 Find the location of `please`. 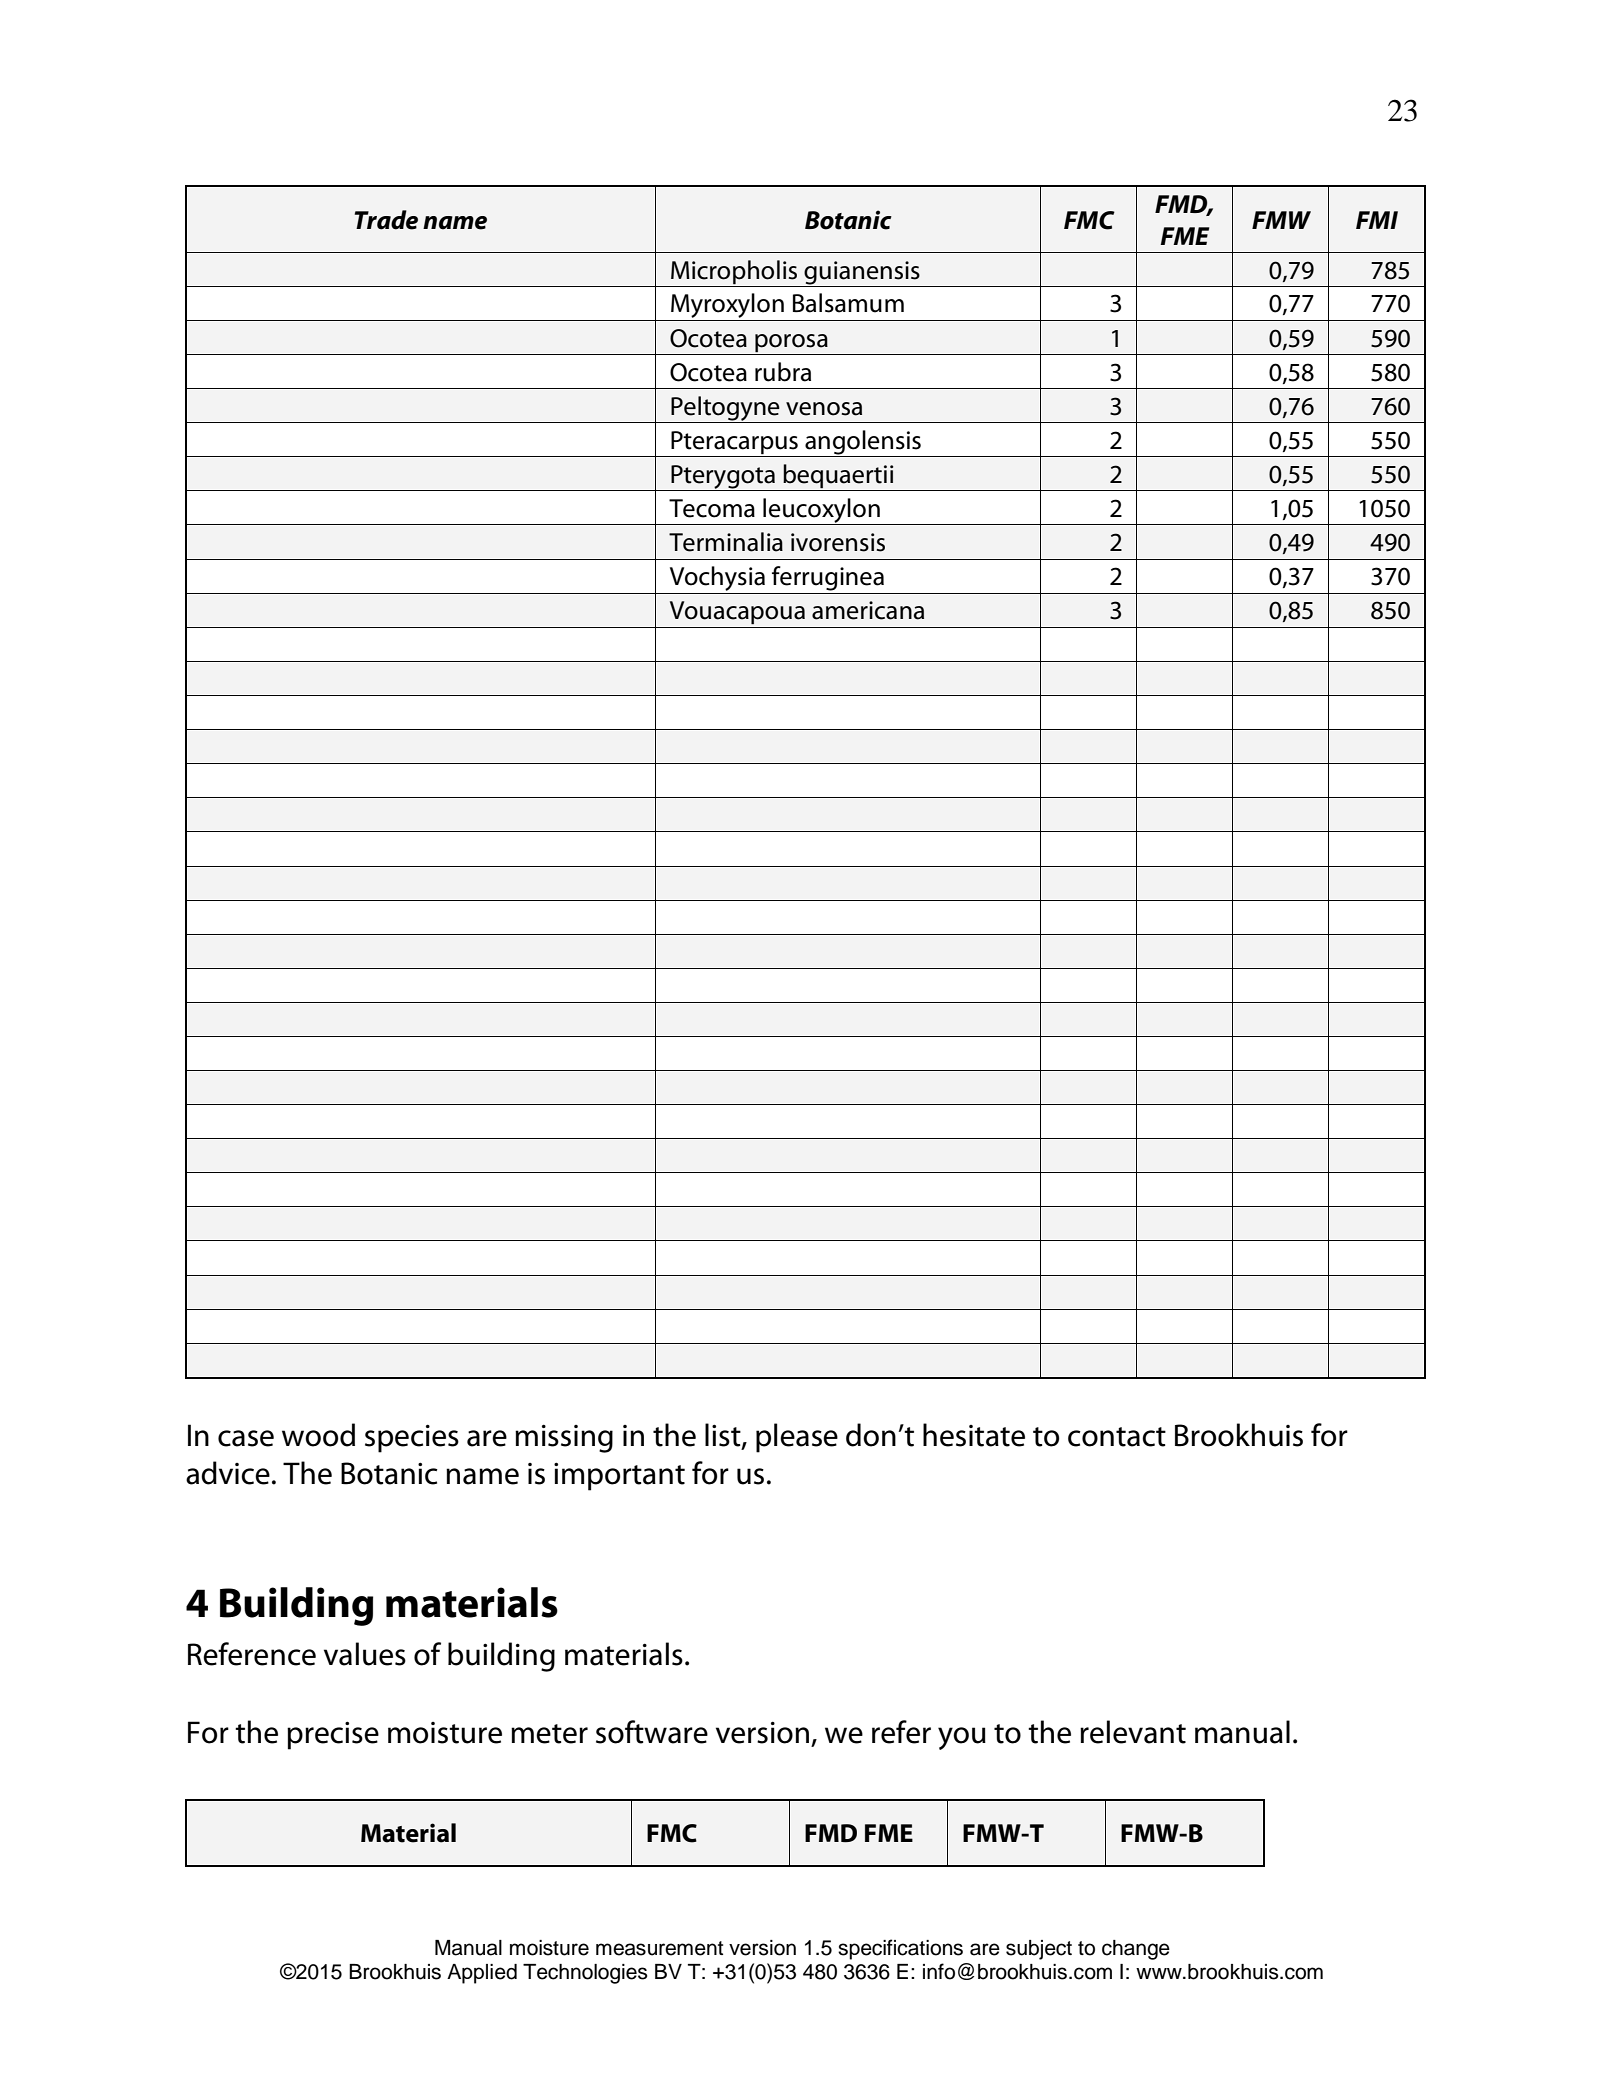

please is located at coordinates (797, 1438).
